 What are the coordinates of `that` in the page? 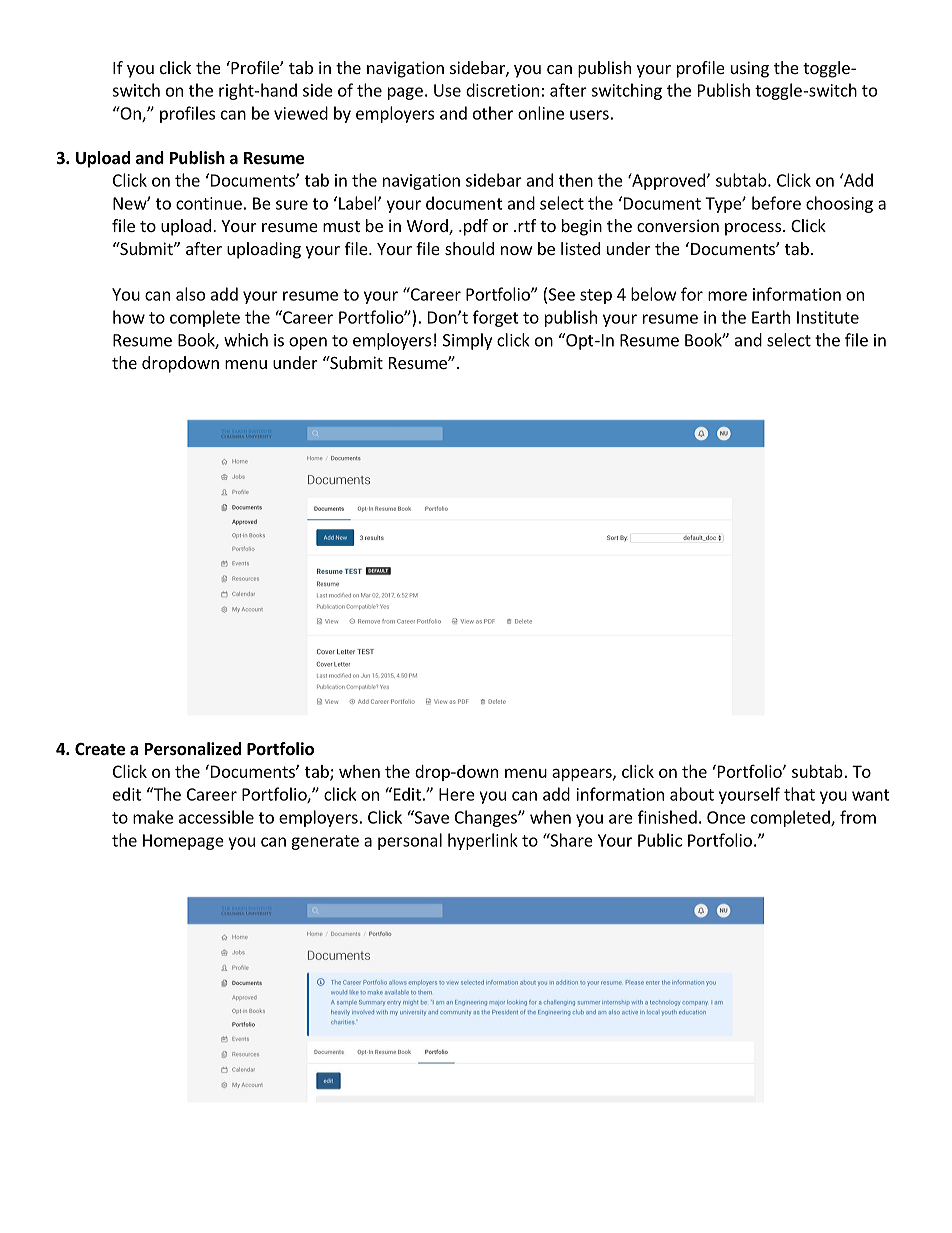 It's located at (799, 794).
